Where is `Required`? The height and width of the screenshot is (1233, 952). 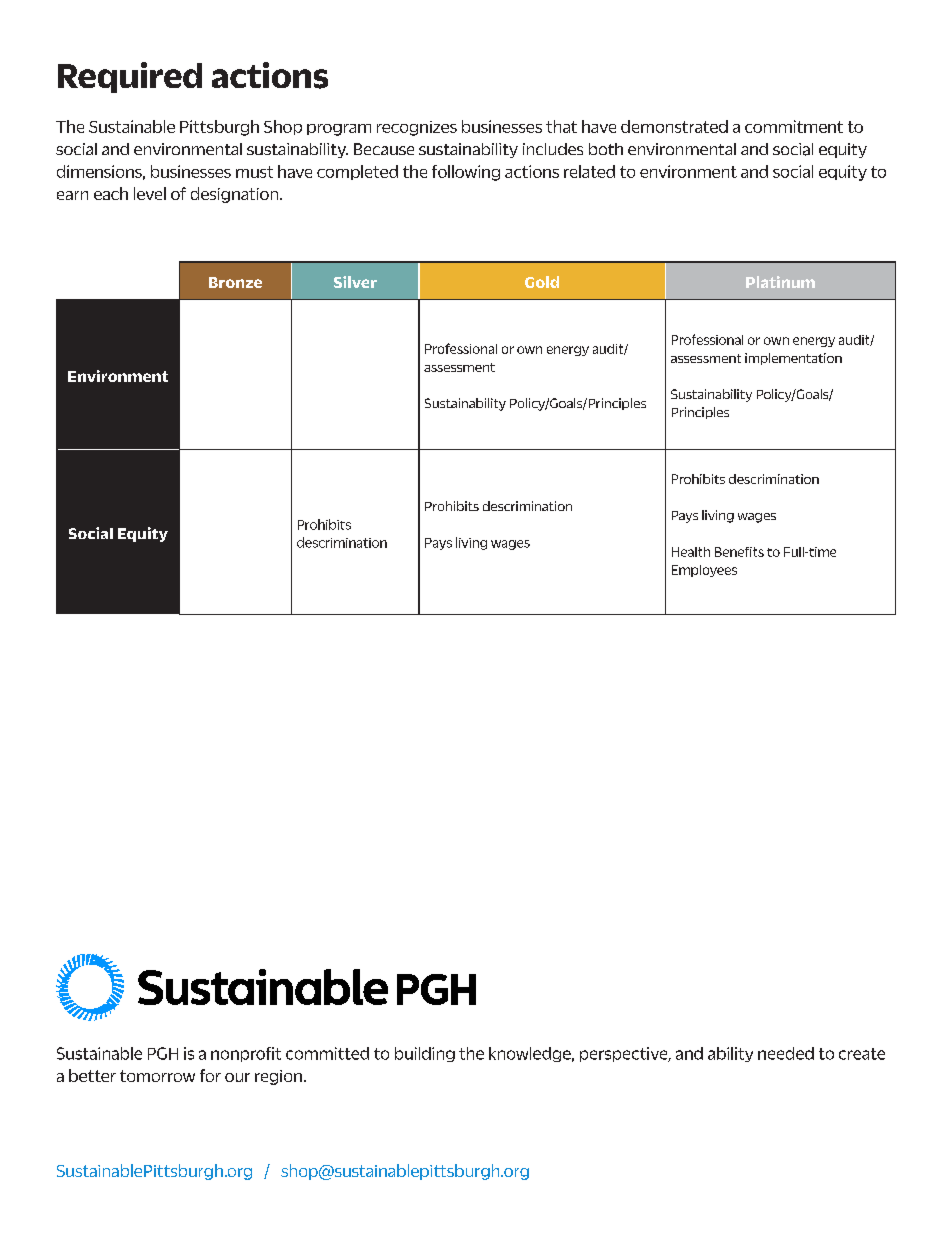
Required is located at coordinates (130, 77).
